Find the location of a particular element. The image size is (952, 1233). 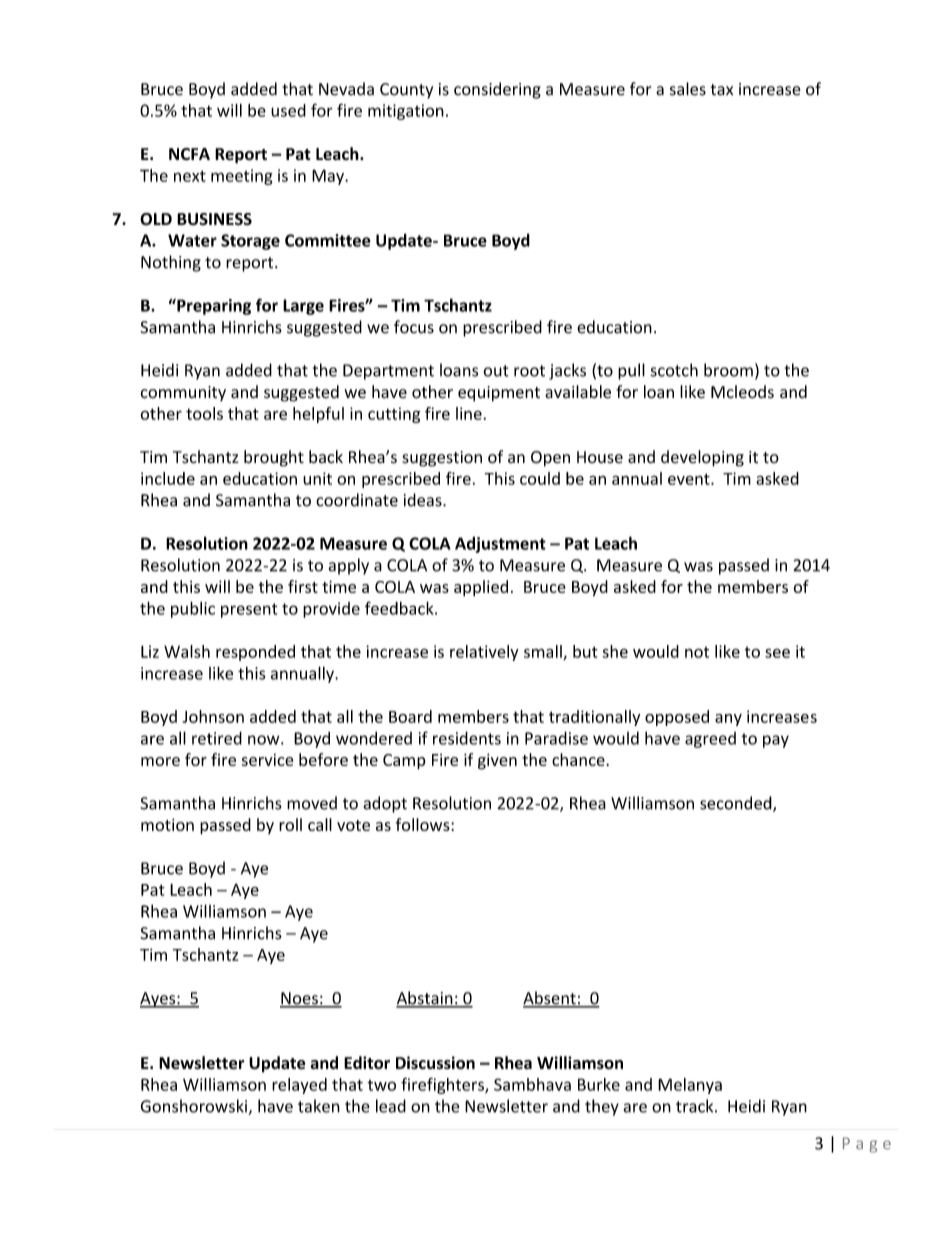

developing is located at coordinates (702, 458).
